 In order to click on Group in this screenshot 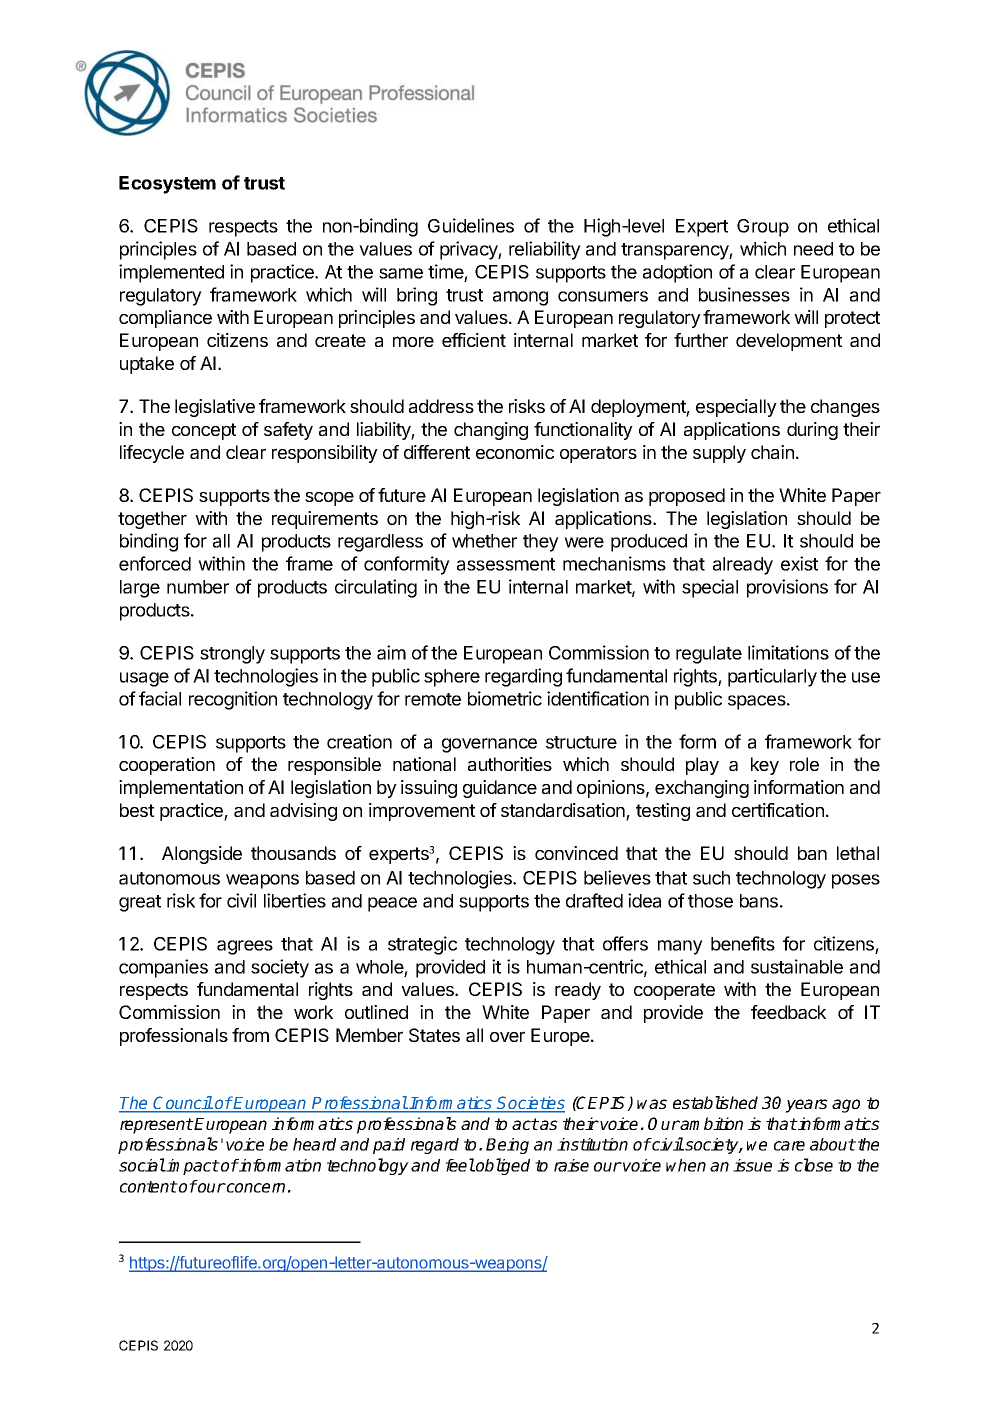, I will do `click(763, 228)`.
